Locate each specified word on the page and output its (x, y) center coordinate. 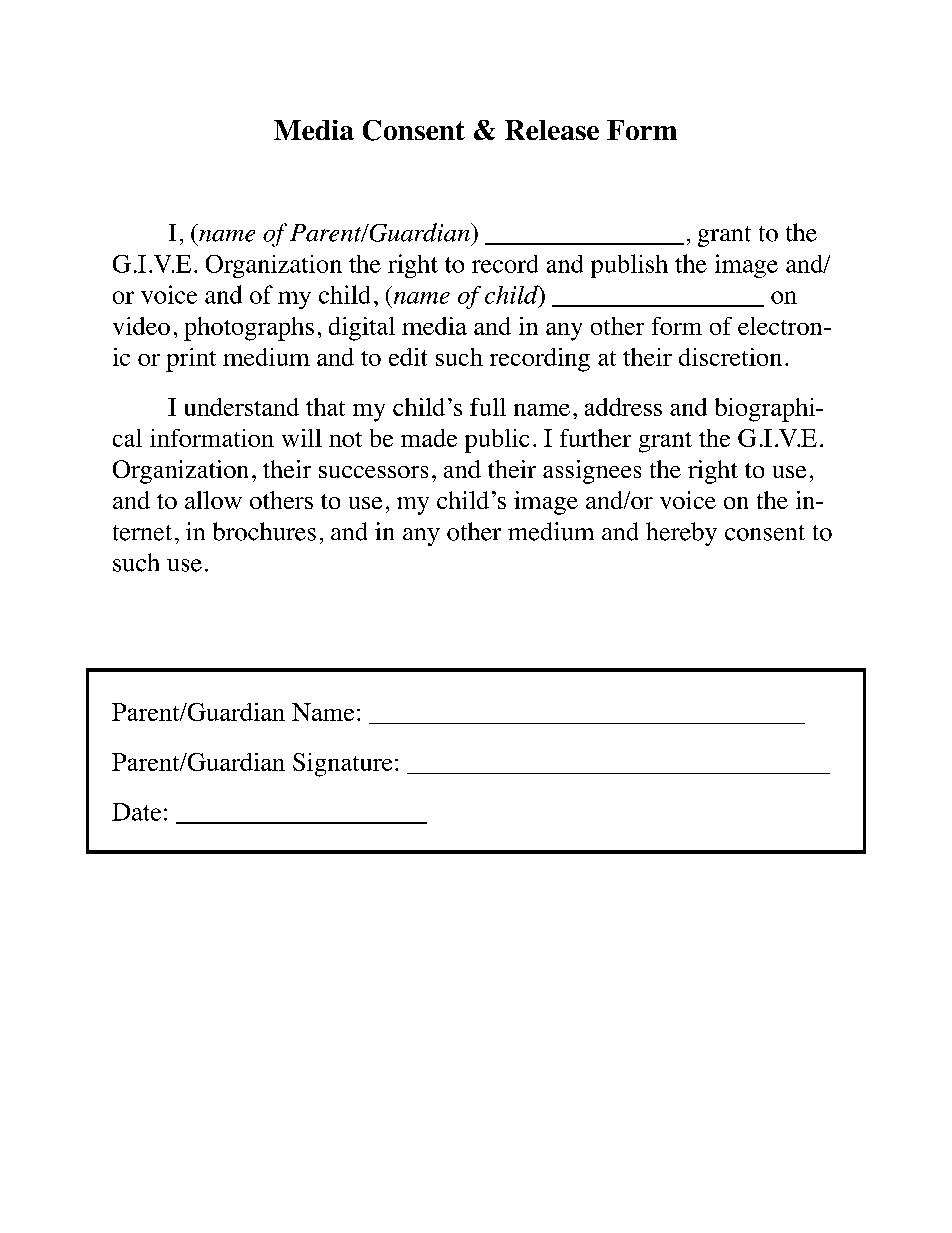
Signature (342, 765)
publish (629, 266)
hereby (681, 534)
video (141, 326)
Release (552, 130)
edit (408, 357)
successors (373, 472)
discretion (730, 357)
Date (136, 812)
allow (213, 500)
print (191, 360)
